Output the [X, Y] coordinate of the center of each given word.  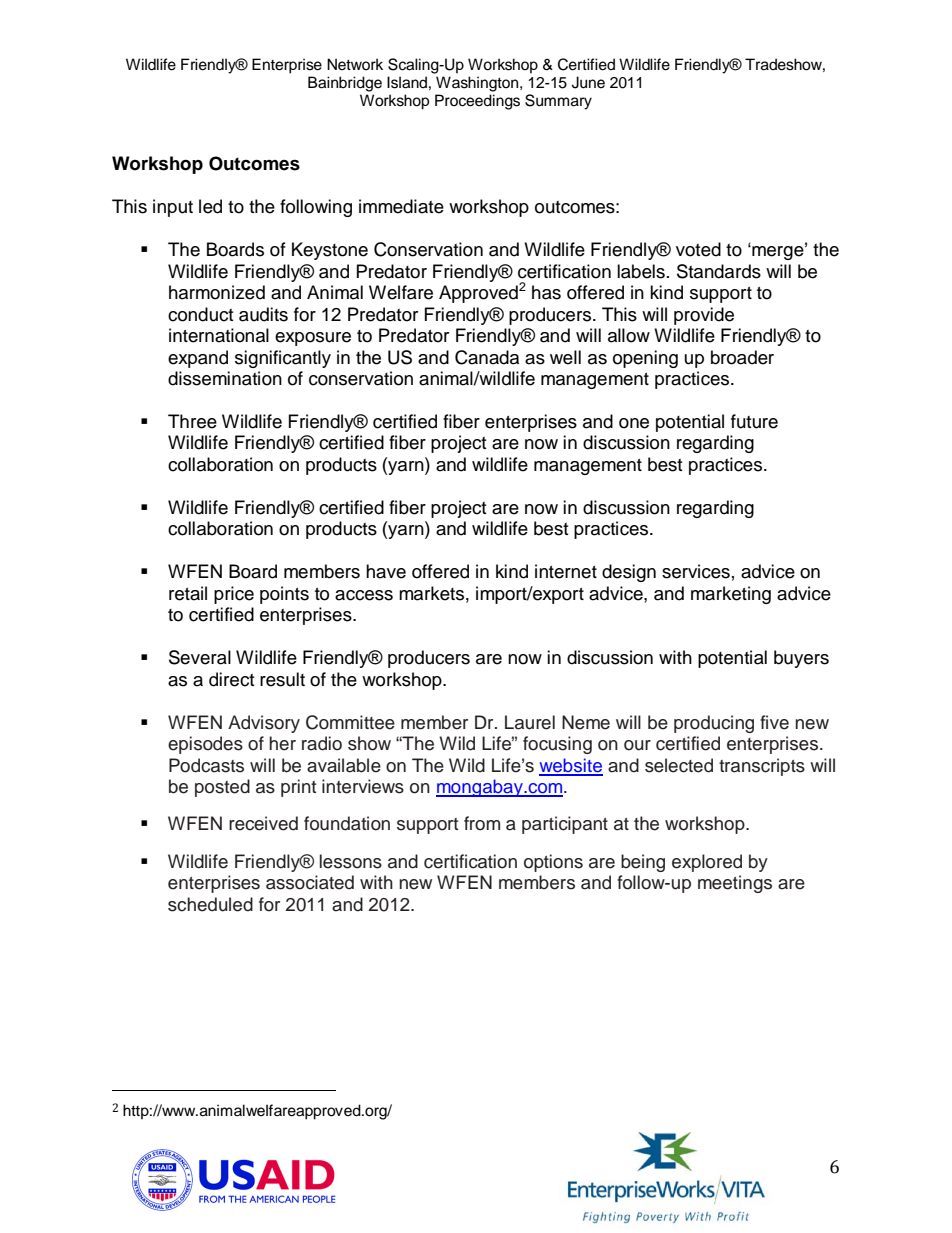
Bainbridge [345, 84]
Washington [478, 84]
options [553, 863]
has [546, 292]
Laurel [530, 722]
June [588, 82]
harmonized [217, 292]
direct [231, 679]
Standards [719, 271]
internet [566, 571]
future [754, 421]
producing [714, 724]
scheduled [210, 904]
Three [192, 421]
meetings [735, 884]
